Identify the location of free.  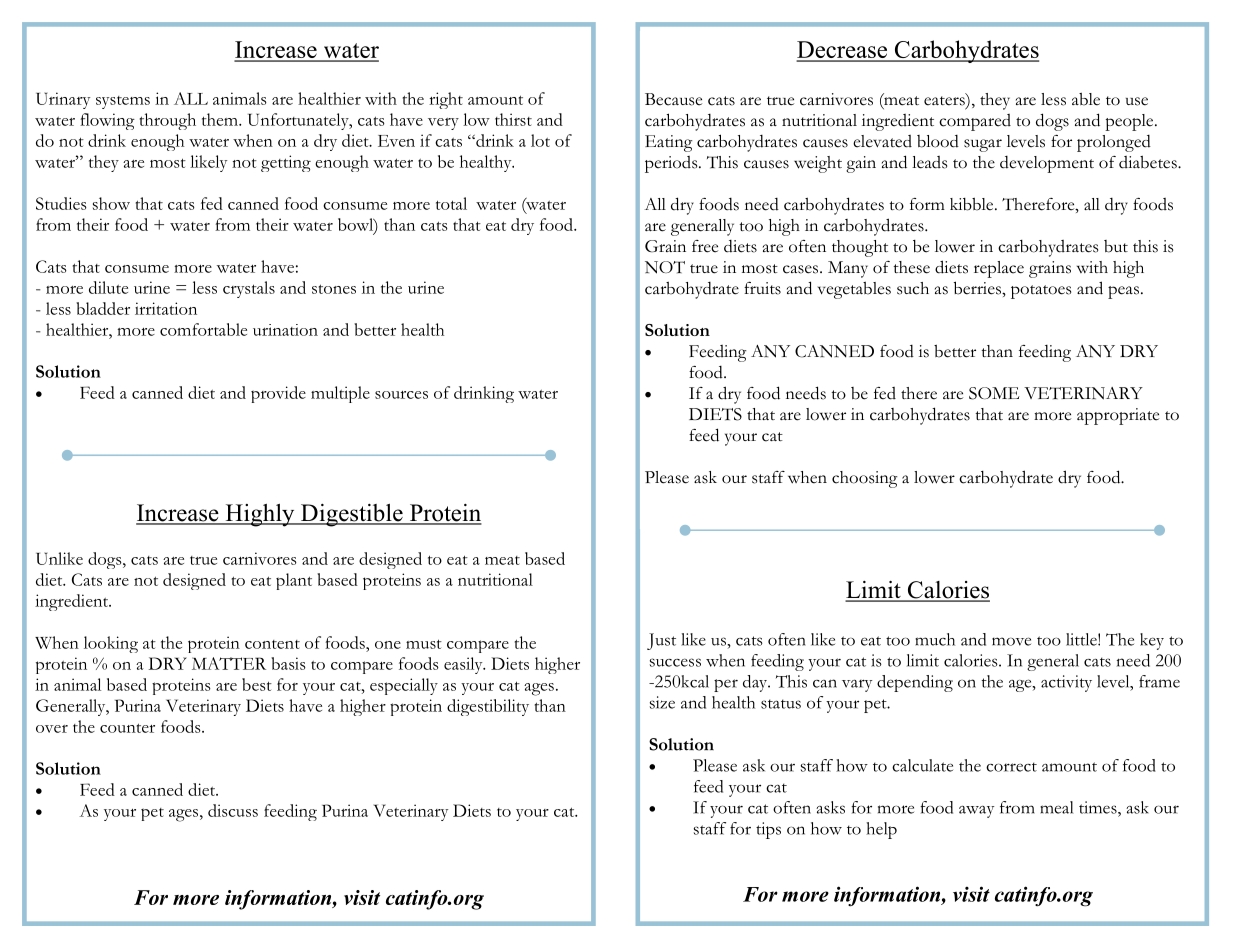
(705, 246).
